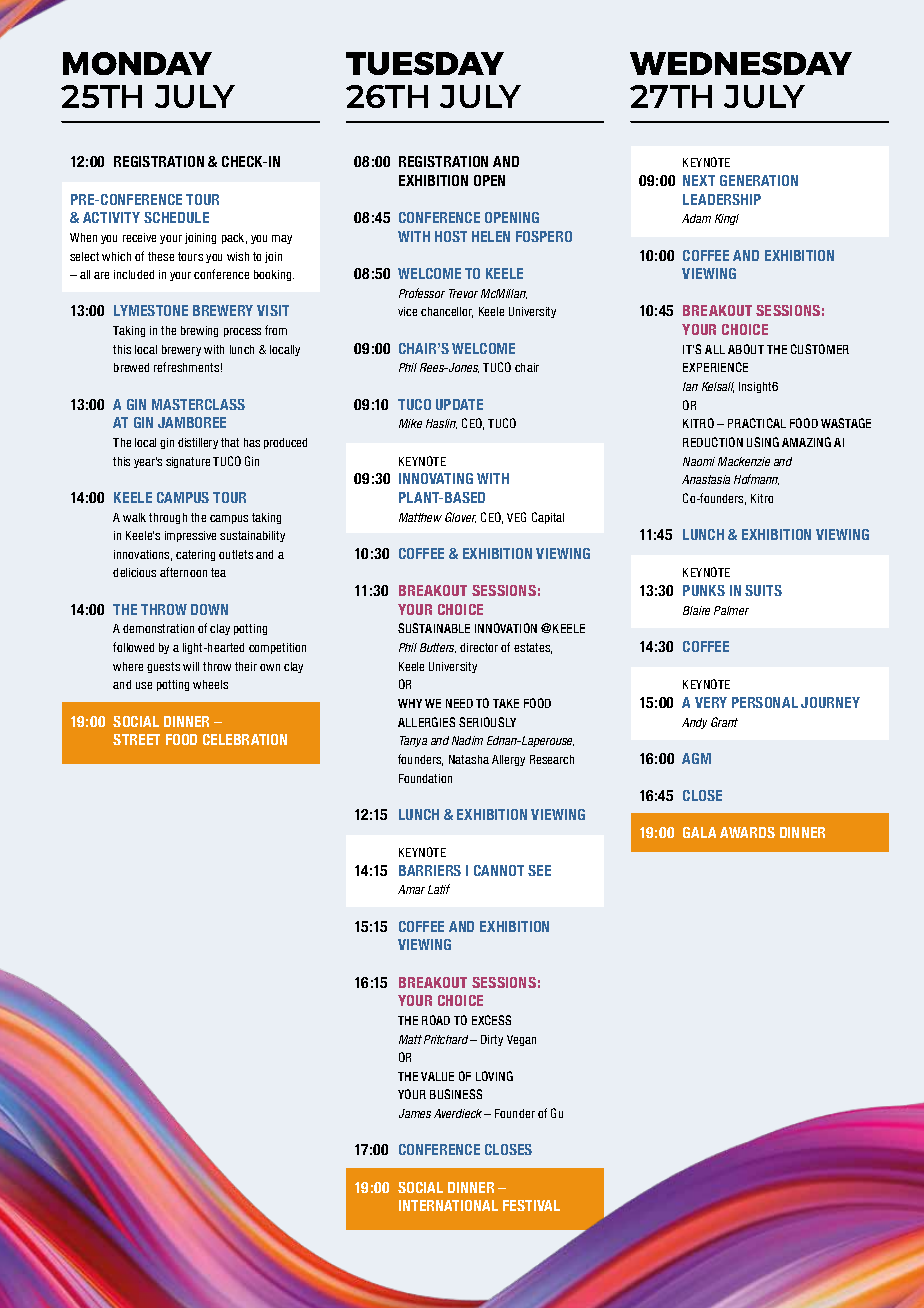  I want to click on STREET, so click(136, 739).
